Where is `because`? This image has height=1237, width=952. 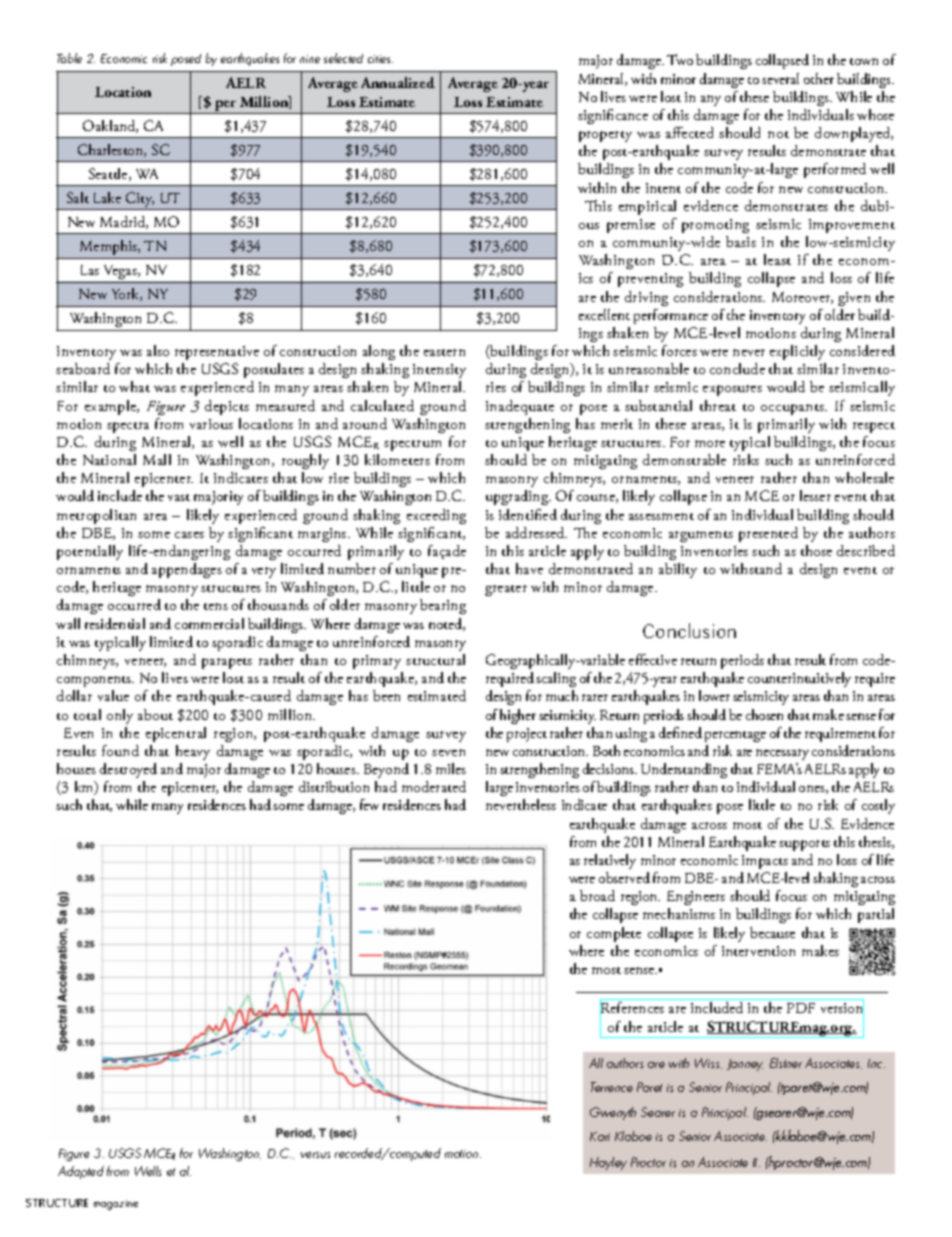
because is located at coordinates (772, 932).
